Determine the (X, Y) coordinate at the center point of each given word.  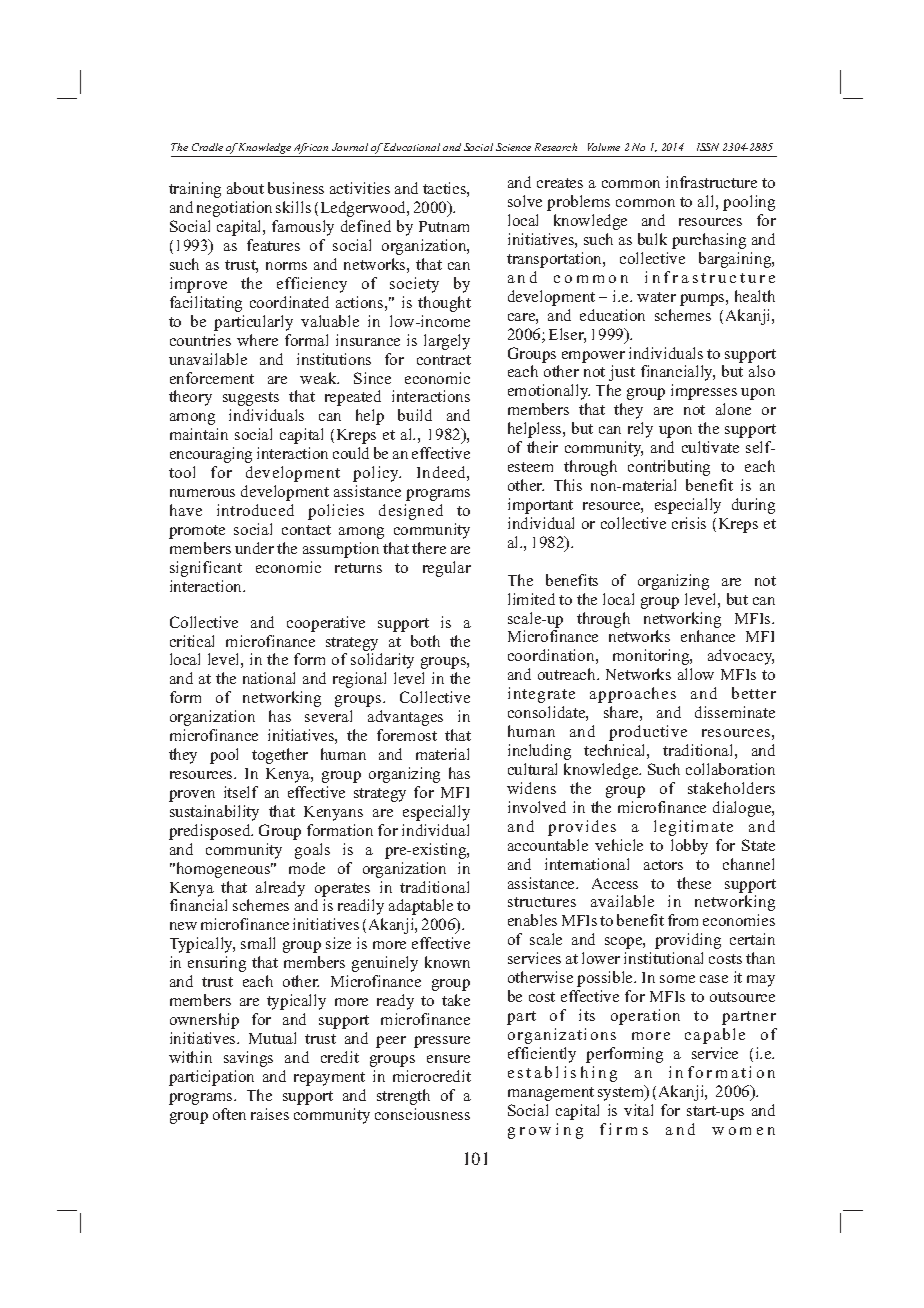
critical (192, 641)
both (425, 641)
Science (513, 147)
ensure (448, 1059)
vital (638, 1110)
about (245, 188)
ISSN (708, 147)
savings (248, 1059)
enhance (708, 636)
